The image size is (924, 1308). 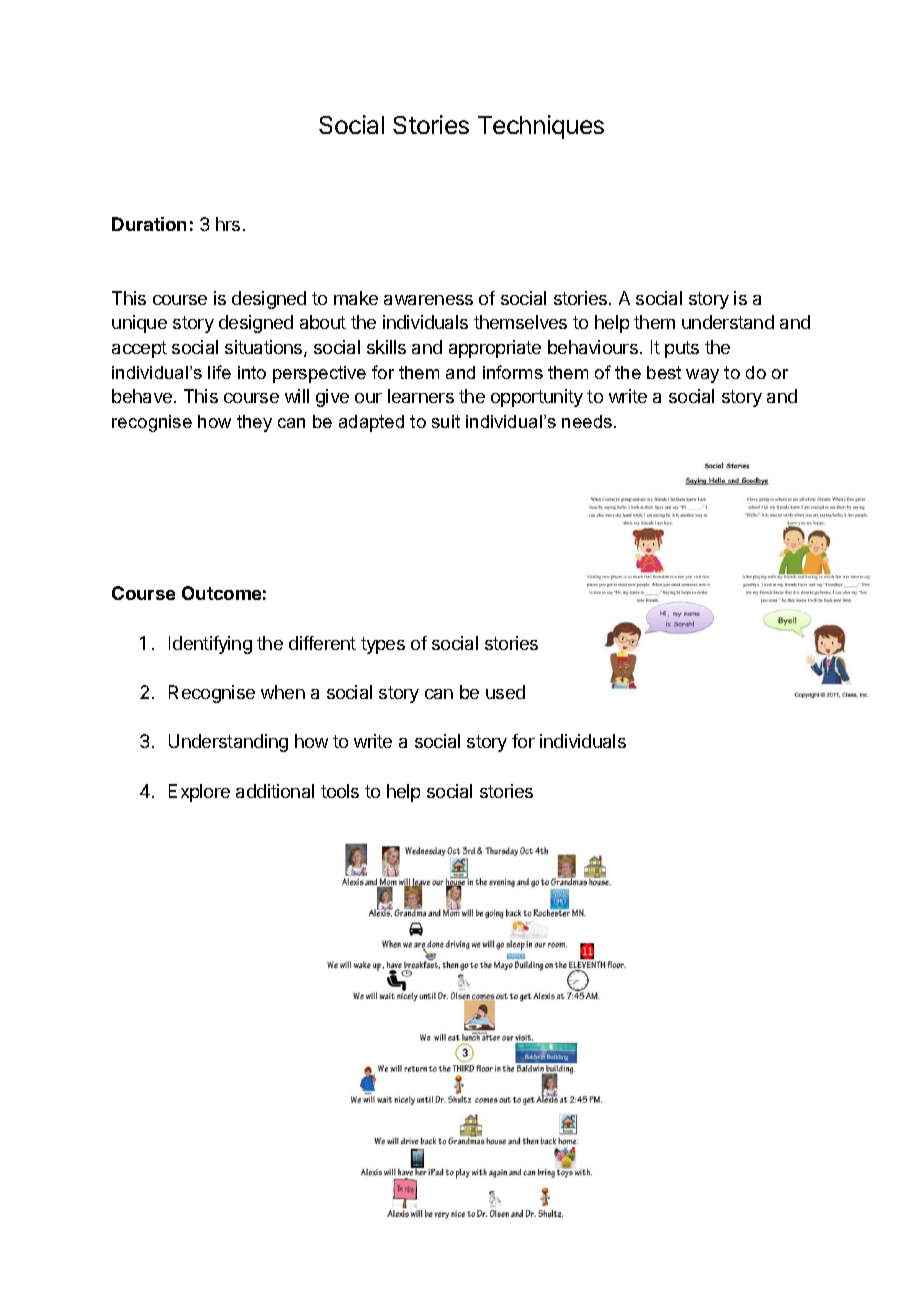 I want to click on unique, so click(x=139, y=324).
